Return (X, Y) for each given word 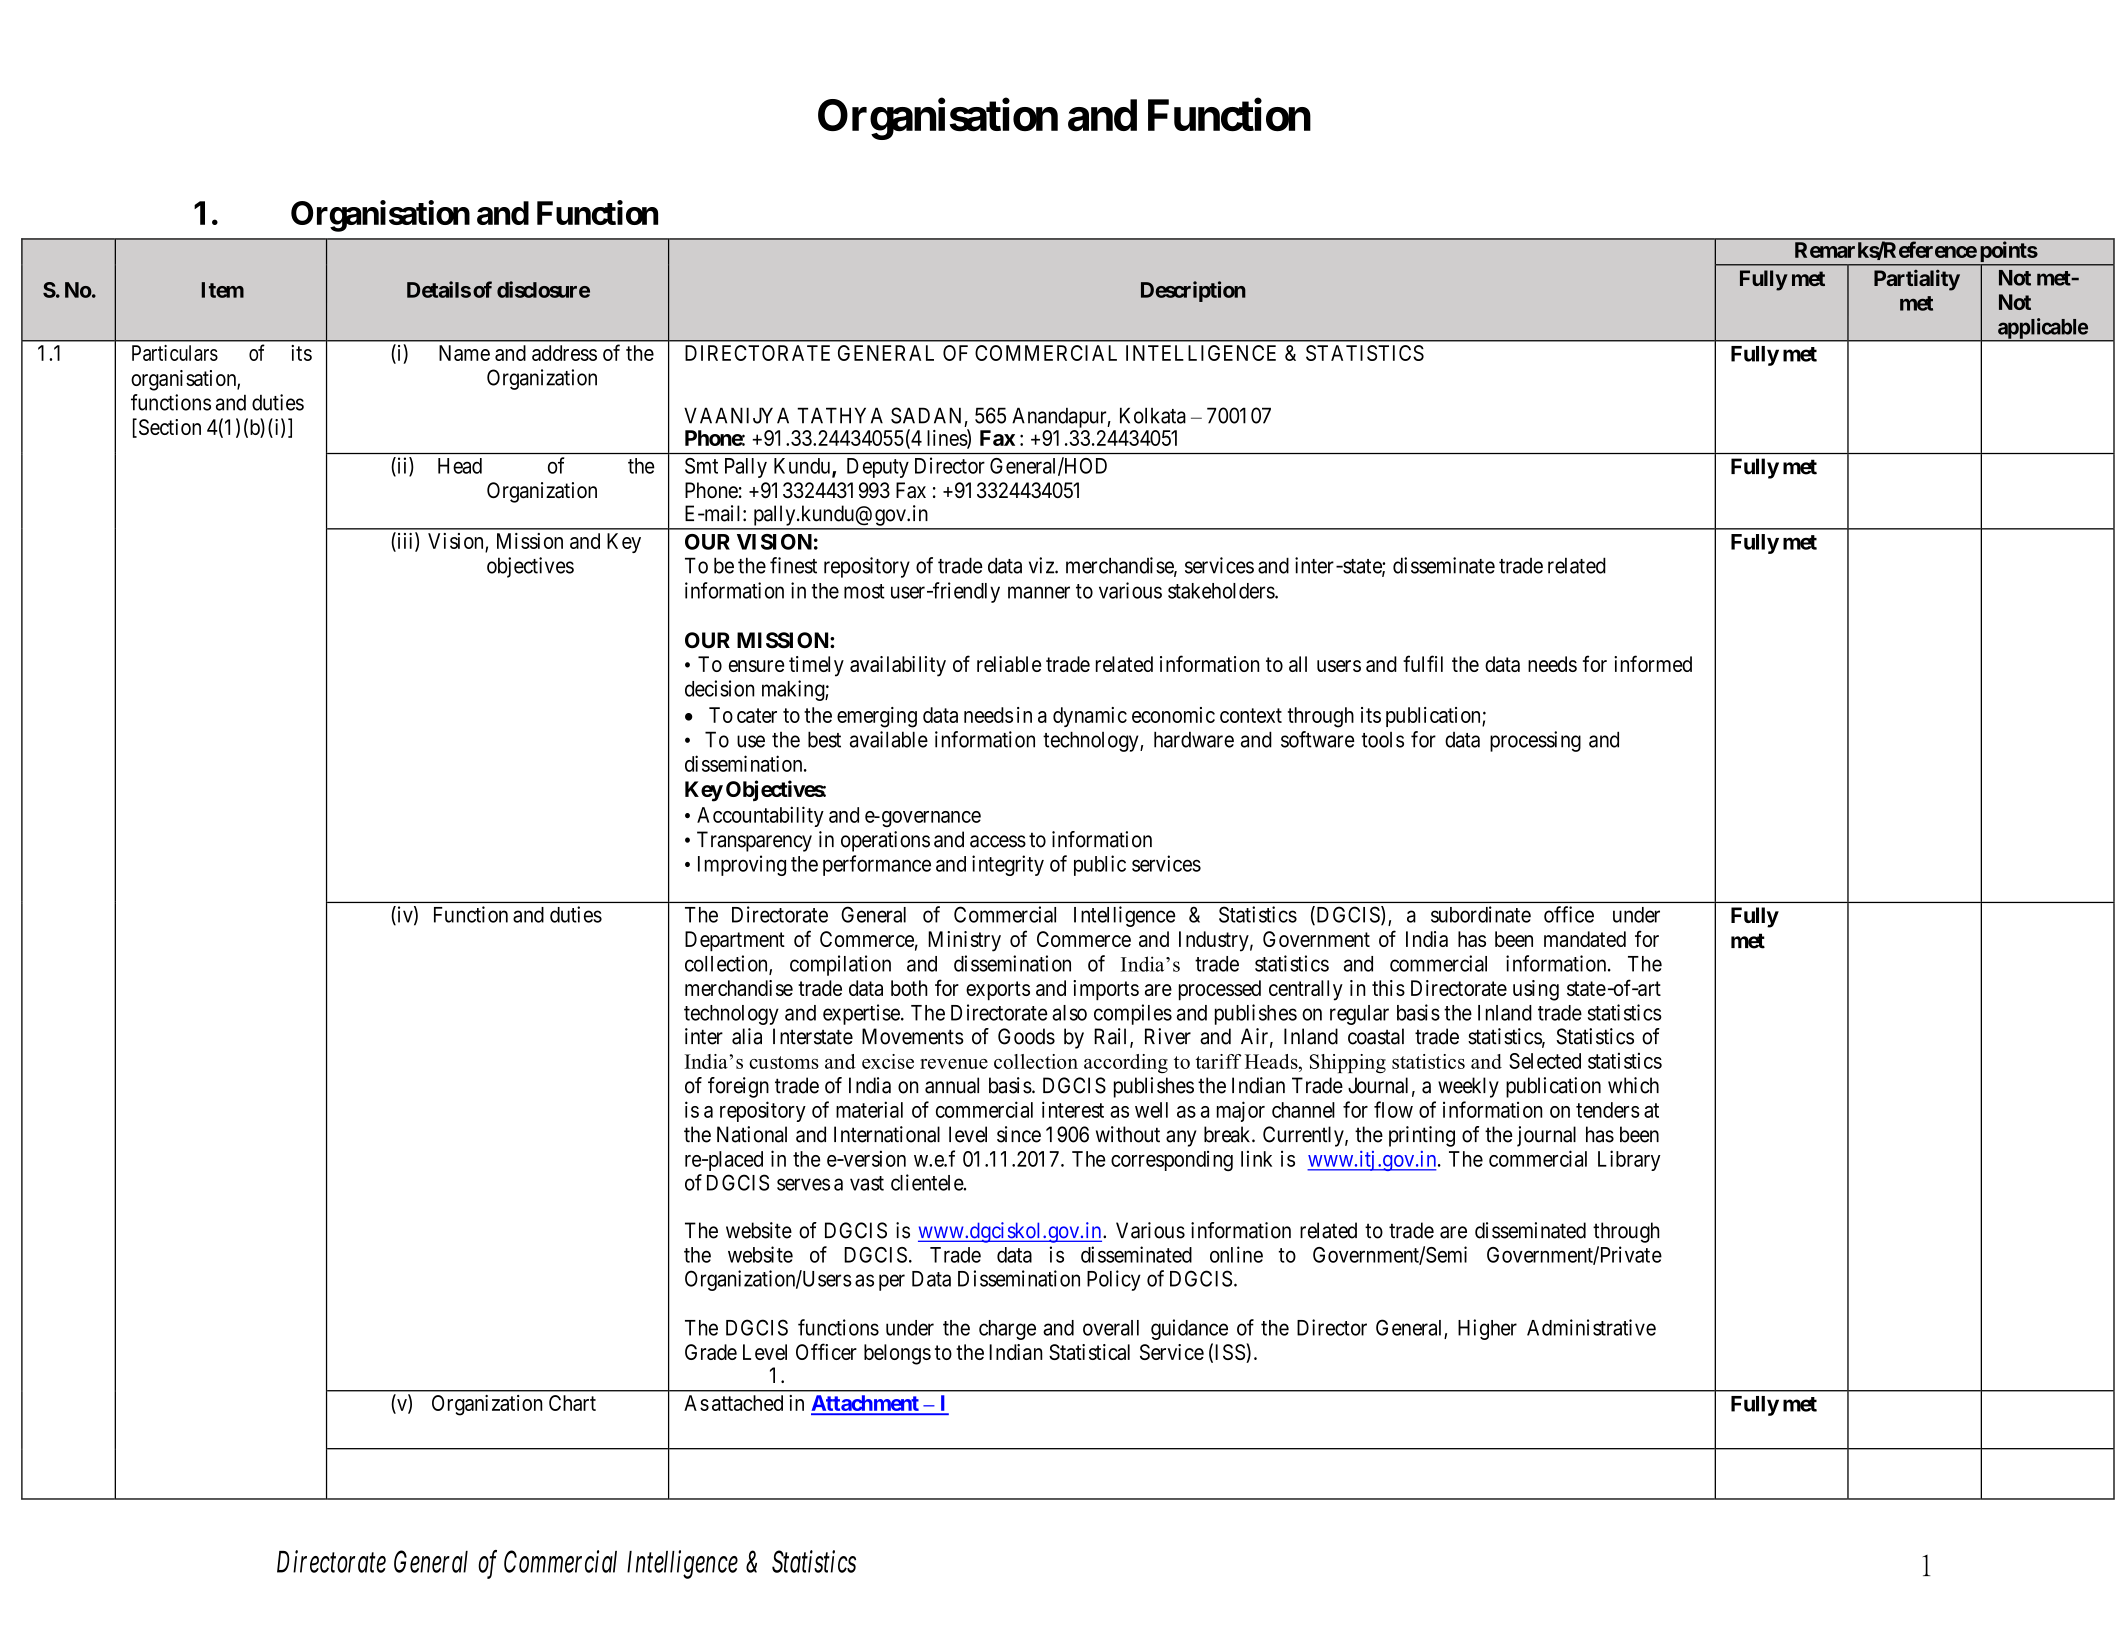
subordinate (1481, 914)
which (1633, 1085)
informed (1653, 663)
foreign (738, 1087)
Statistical (1089, 1352)
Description (1193, 291)
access (998, 841)
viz (1042, 565)
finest (793, 565)
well (1151, 1110)
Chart (572, 1403)
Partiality (1917, 280)
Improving (742, 865)
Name (464, 353)
